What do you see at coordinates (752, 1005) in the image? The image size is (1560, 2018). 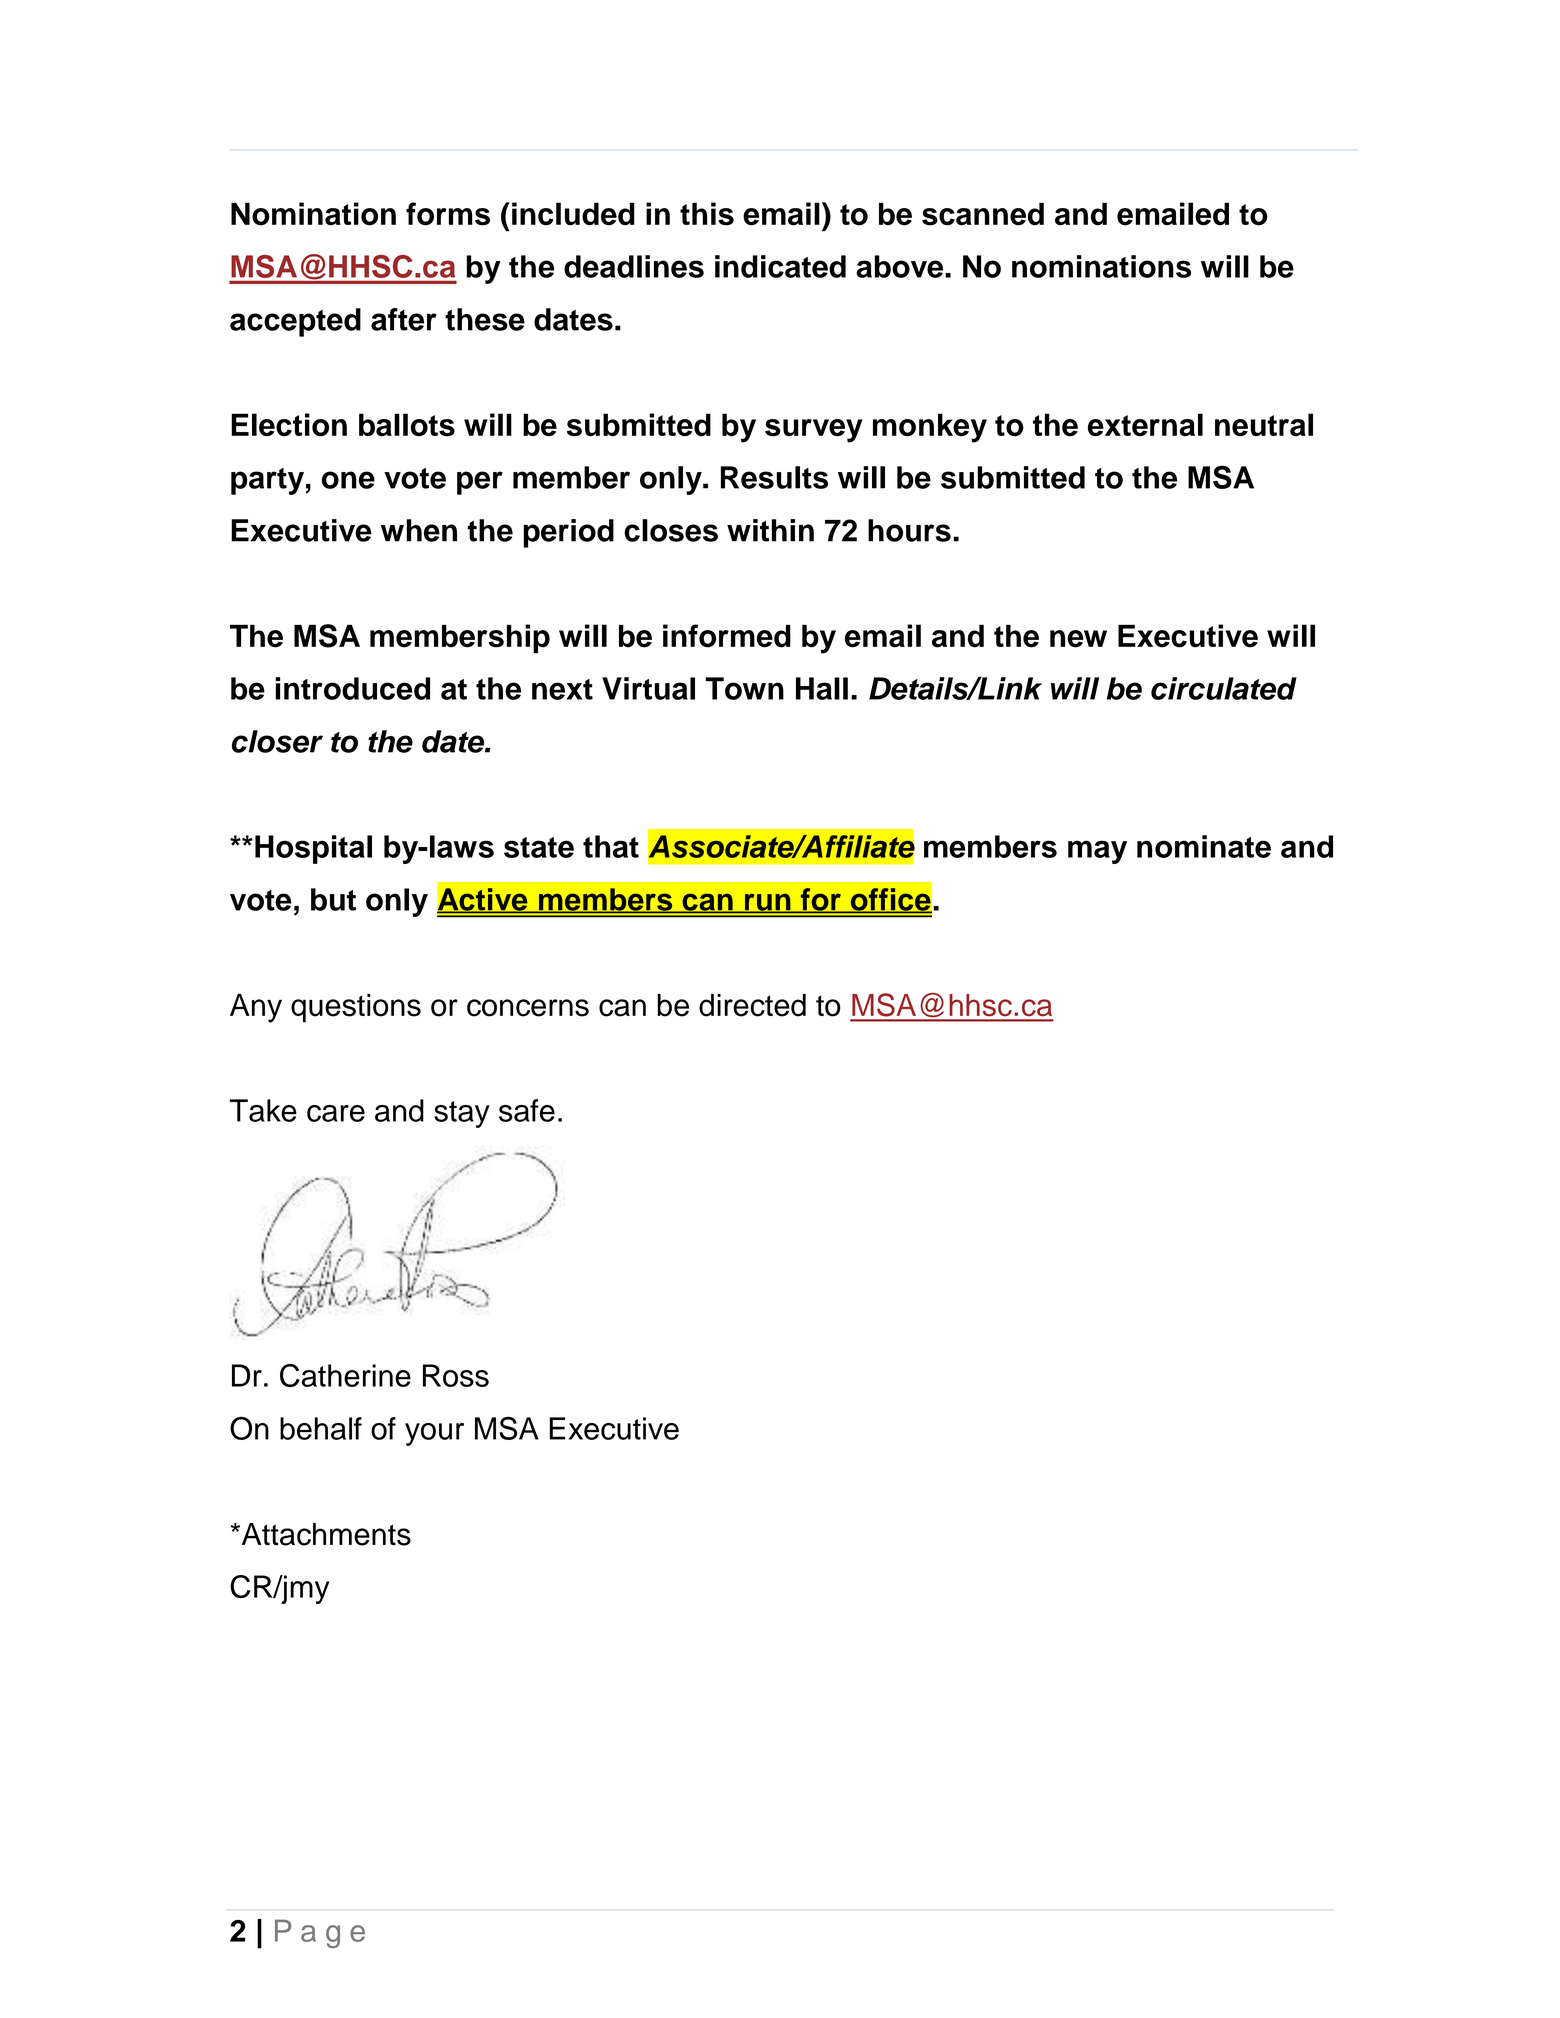 I see `directed` at bounding box center [752, 1005].
